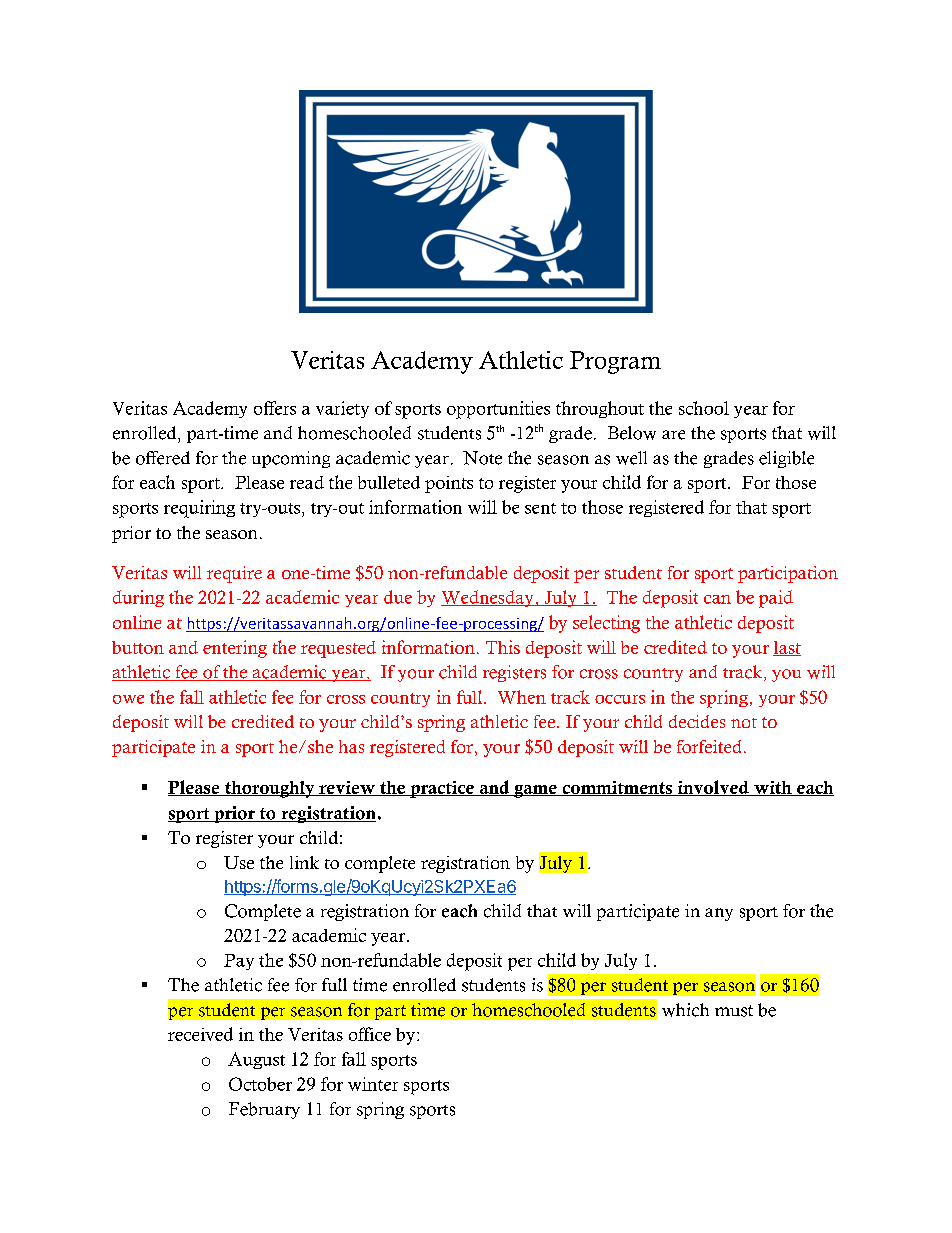 The width and height of the screenshot is (952, 1233). I want to click on any, so click(719, 914).
